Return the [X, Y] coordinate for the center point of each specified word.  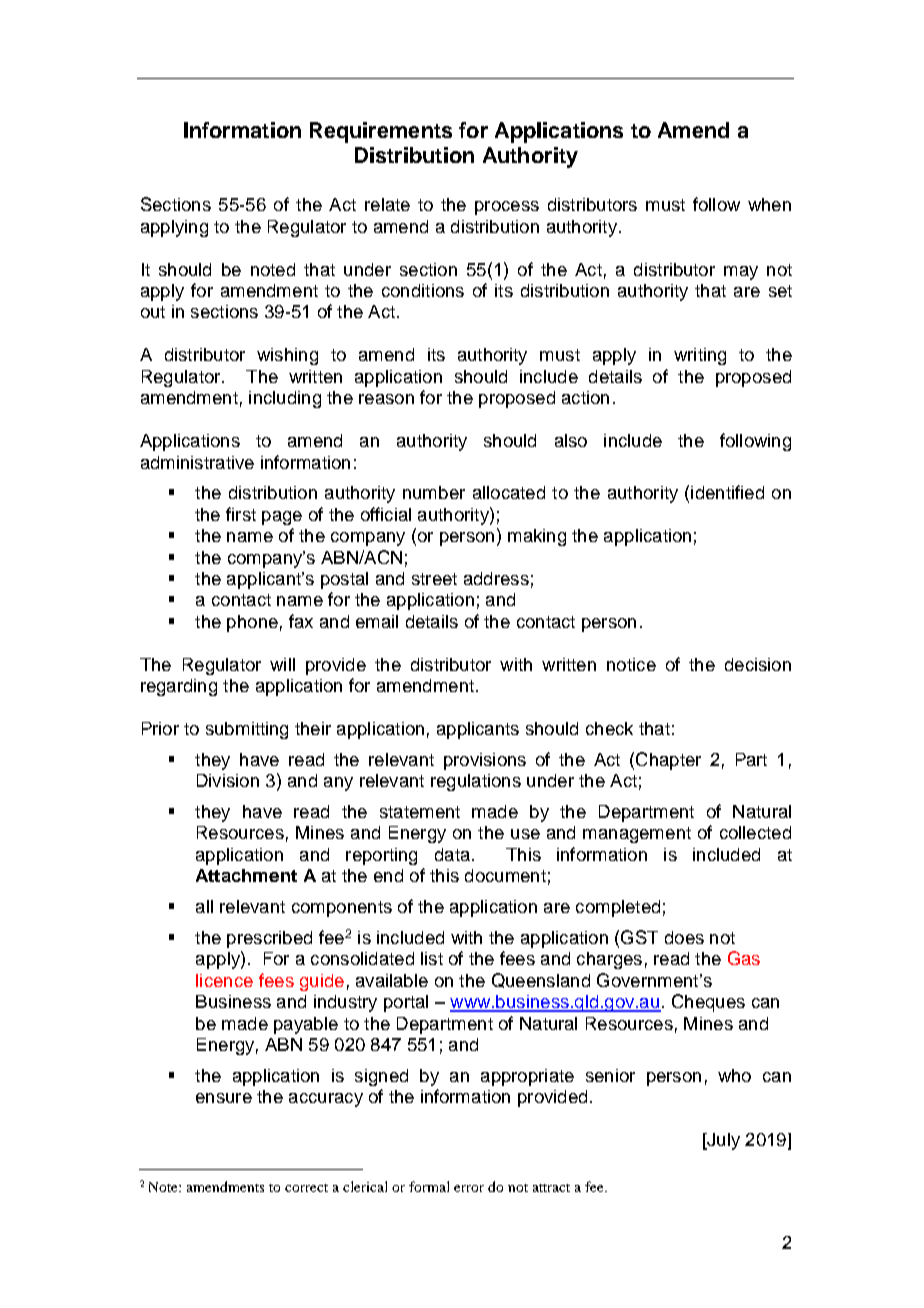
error [469, 1188]
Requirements [381, 132]
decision [758, 664]
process [507, 208]
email [377, 621]
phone [252, 623]
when [769, 204]
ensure [224, 1098]
